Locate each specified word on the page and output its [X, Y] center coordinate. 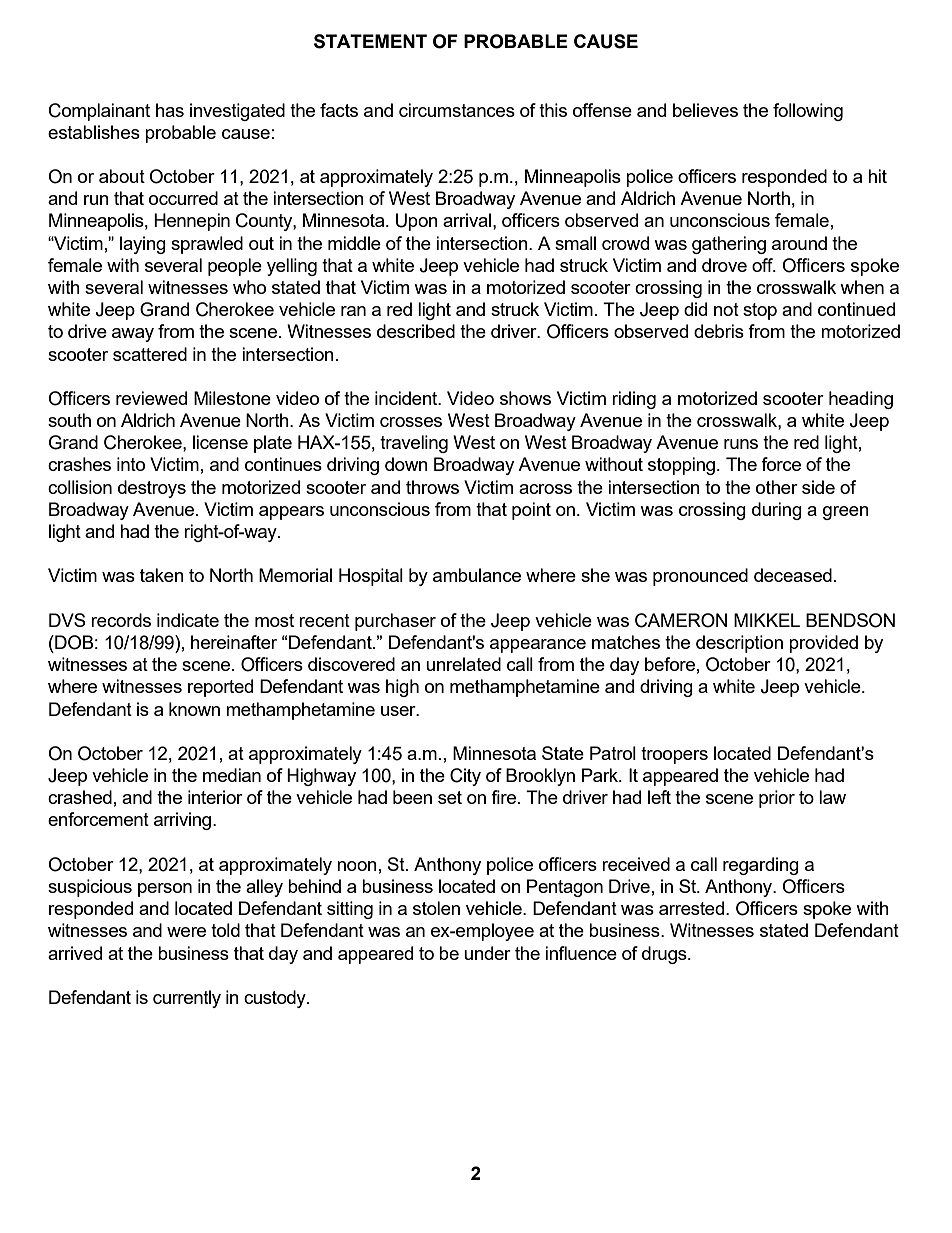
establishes [94, 132]
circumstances [457, 110]
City [465, 777]
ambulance [477, 575]
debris [719, 331]
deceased [793, 575]
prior [777, 799]
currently [187, 999]
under [487, 953]
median [232, 775]
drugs [665, 955]
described [416, 331]
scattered [150, 354]
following [808, 112]
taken [162, 575]
